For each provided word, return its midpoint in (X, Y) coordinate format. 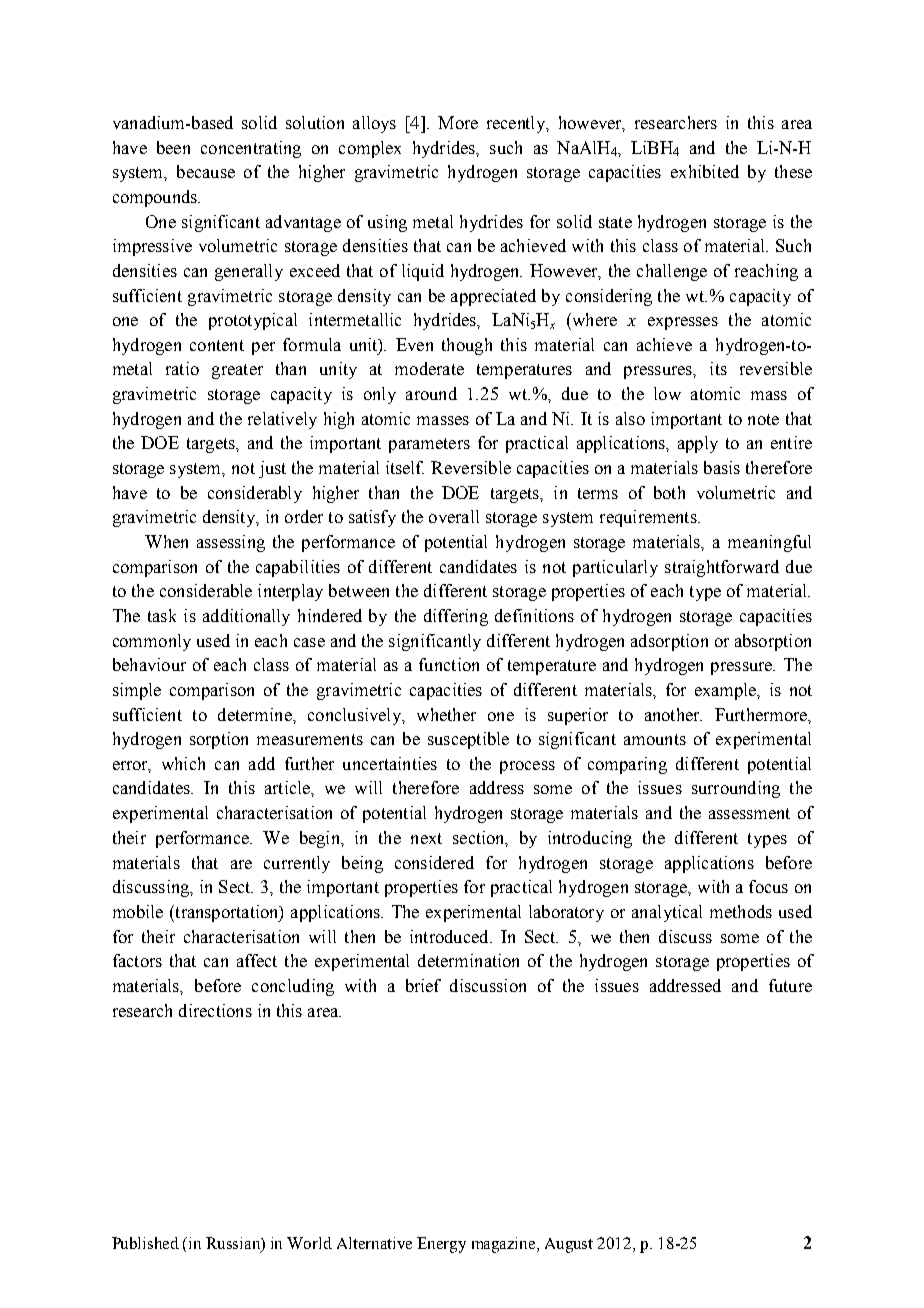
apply (698, 444)
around (431, 393)
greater (237, 371)
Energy (441, 1245)
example (727, 691)
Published (145, 1243)
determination (468, 960)
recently (517, 124)
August (569, 1245)
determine (256, 714)
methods (741, 911)
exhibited (705, 171)
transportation (227, 913)
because (206, 171)
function (449, 664)
